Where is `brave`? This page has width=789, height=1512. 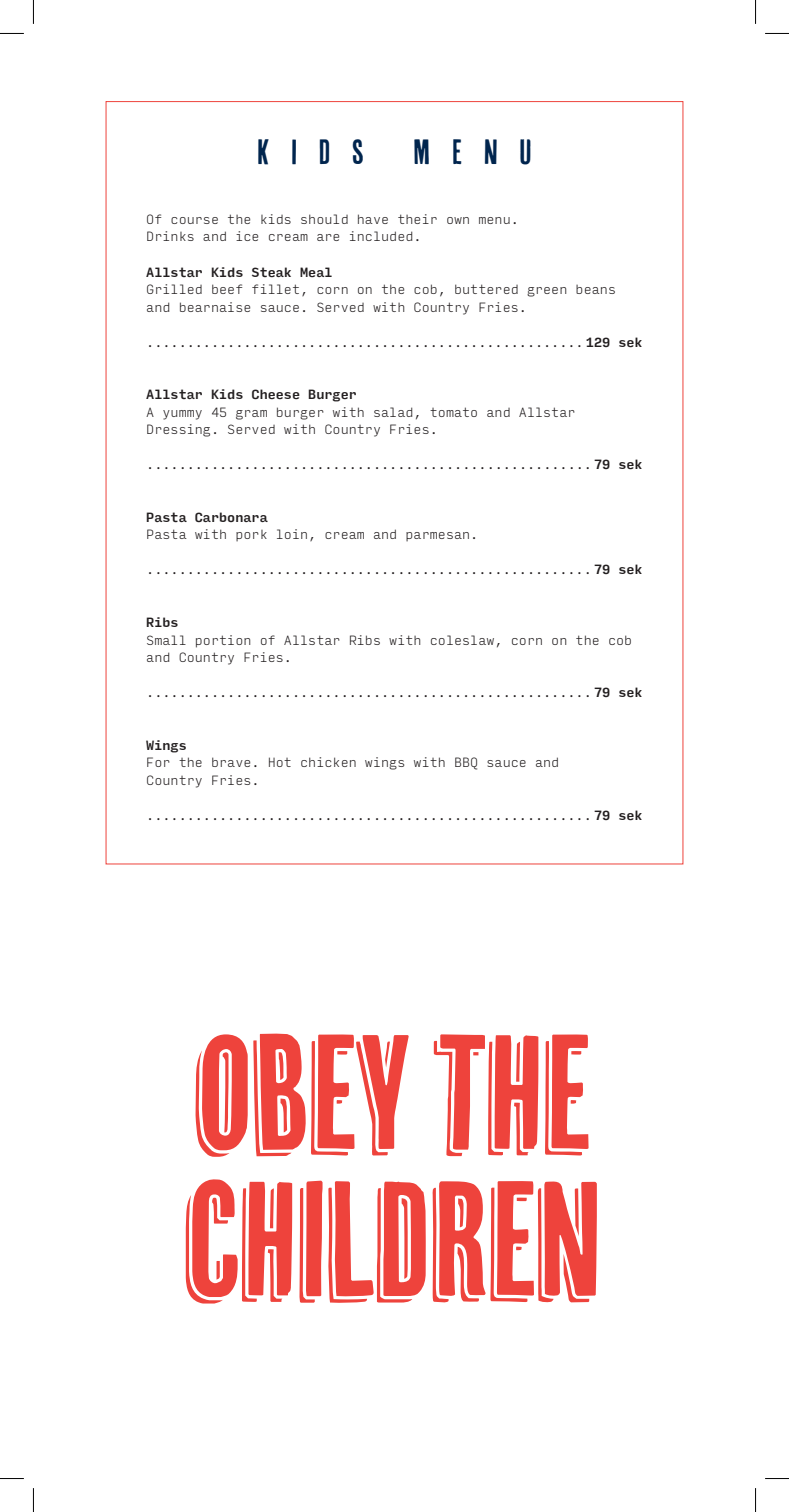
brave is located at coordinates (231, 762).
